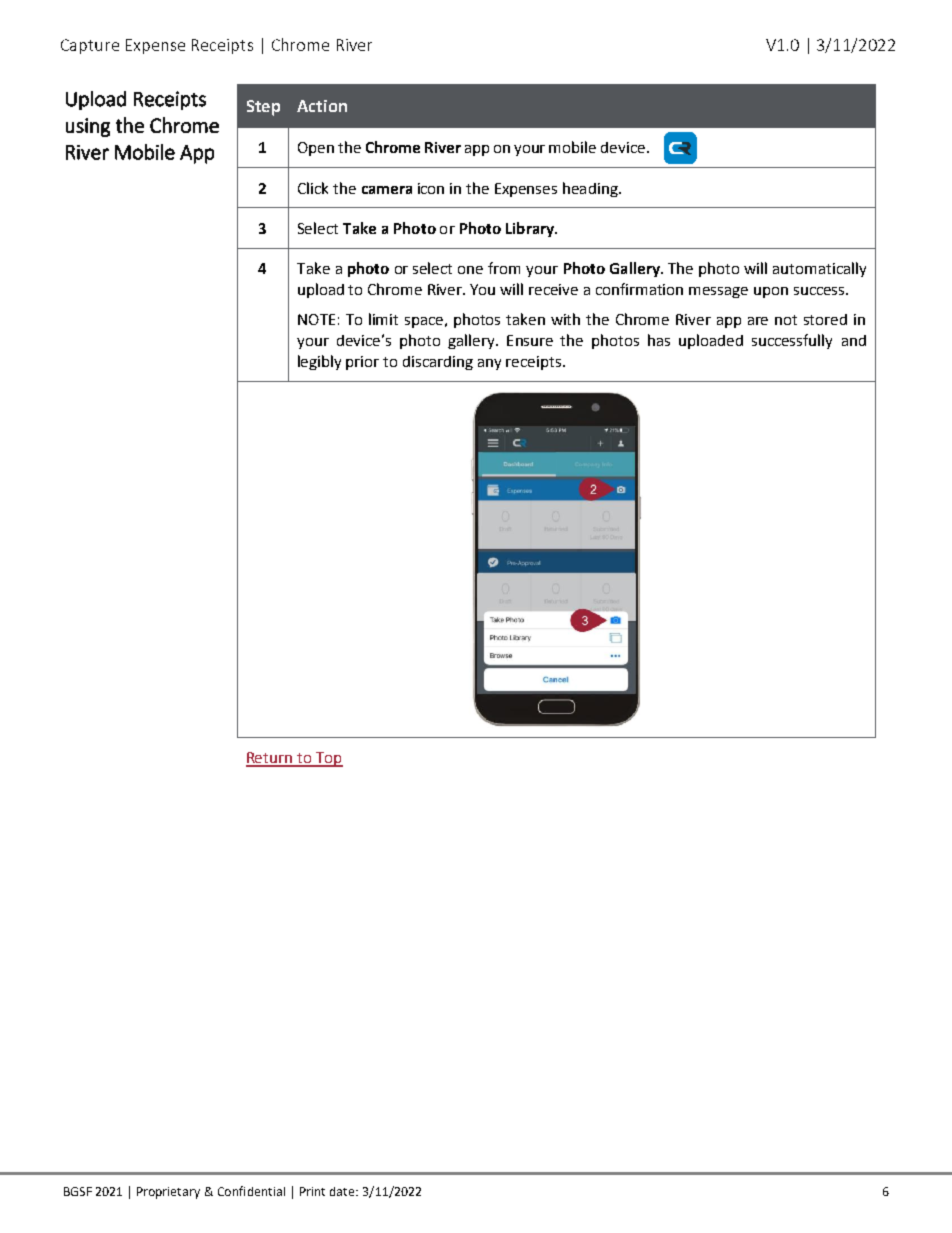  Describe the element at coordinates (312, 1191) in the image. I see `Print` at that location.
